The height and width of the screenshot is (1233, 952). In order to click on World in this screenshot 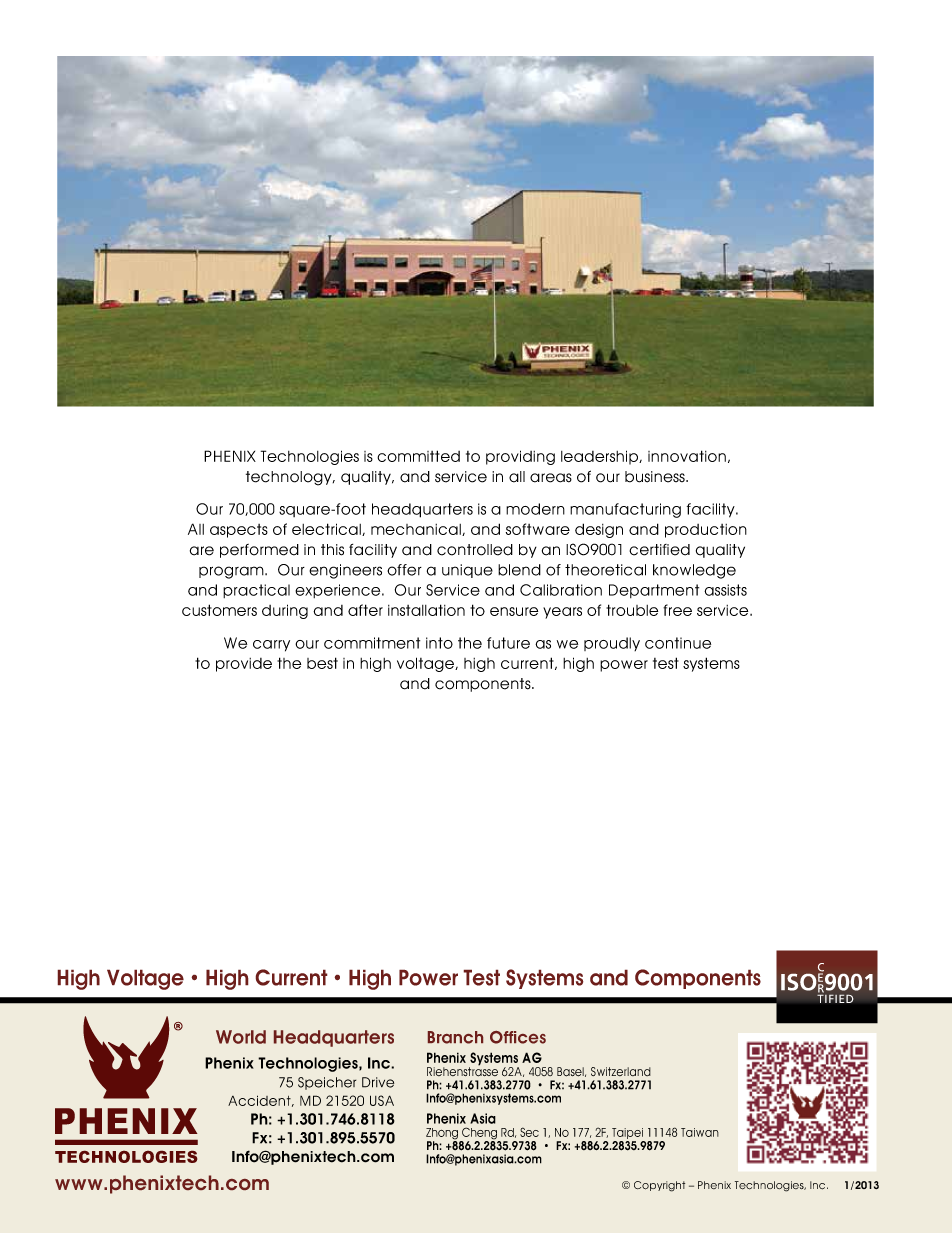, I will do `click(241, 1037)`.
